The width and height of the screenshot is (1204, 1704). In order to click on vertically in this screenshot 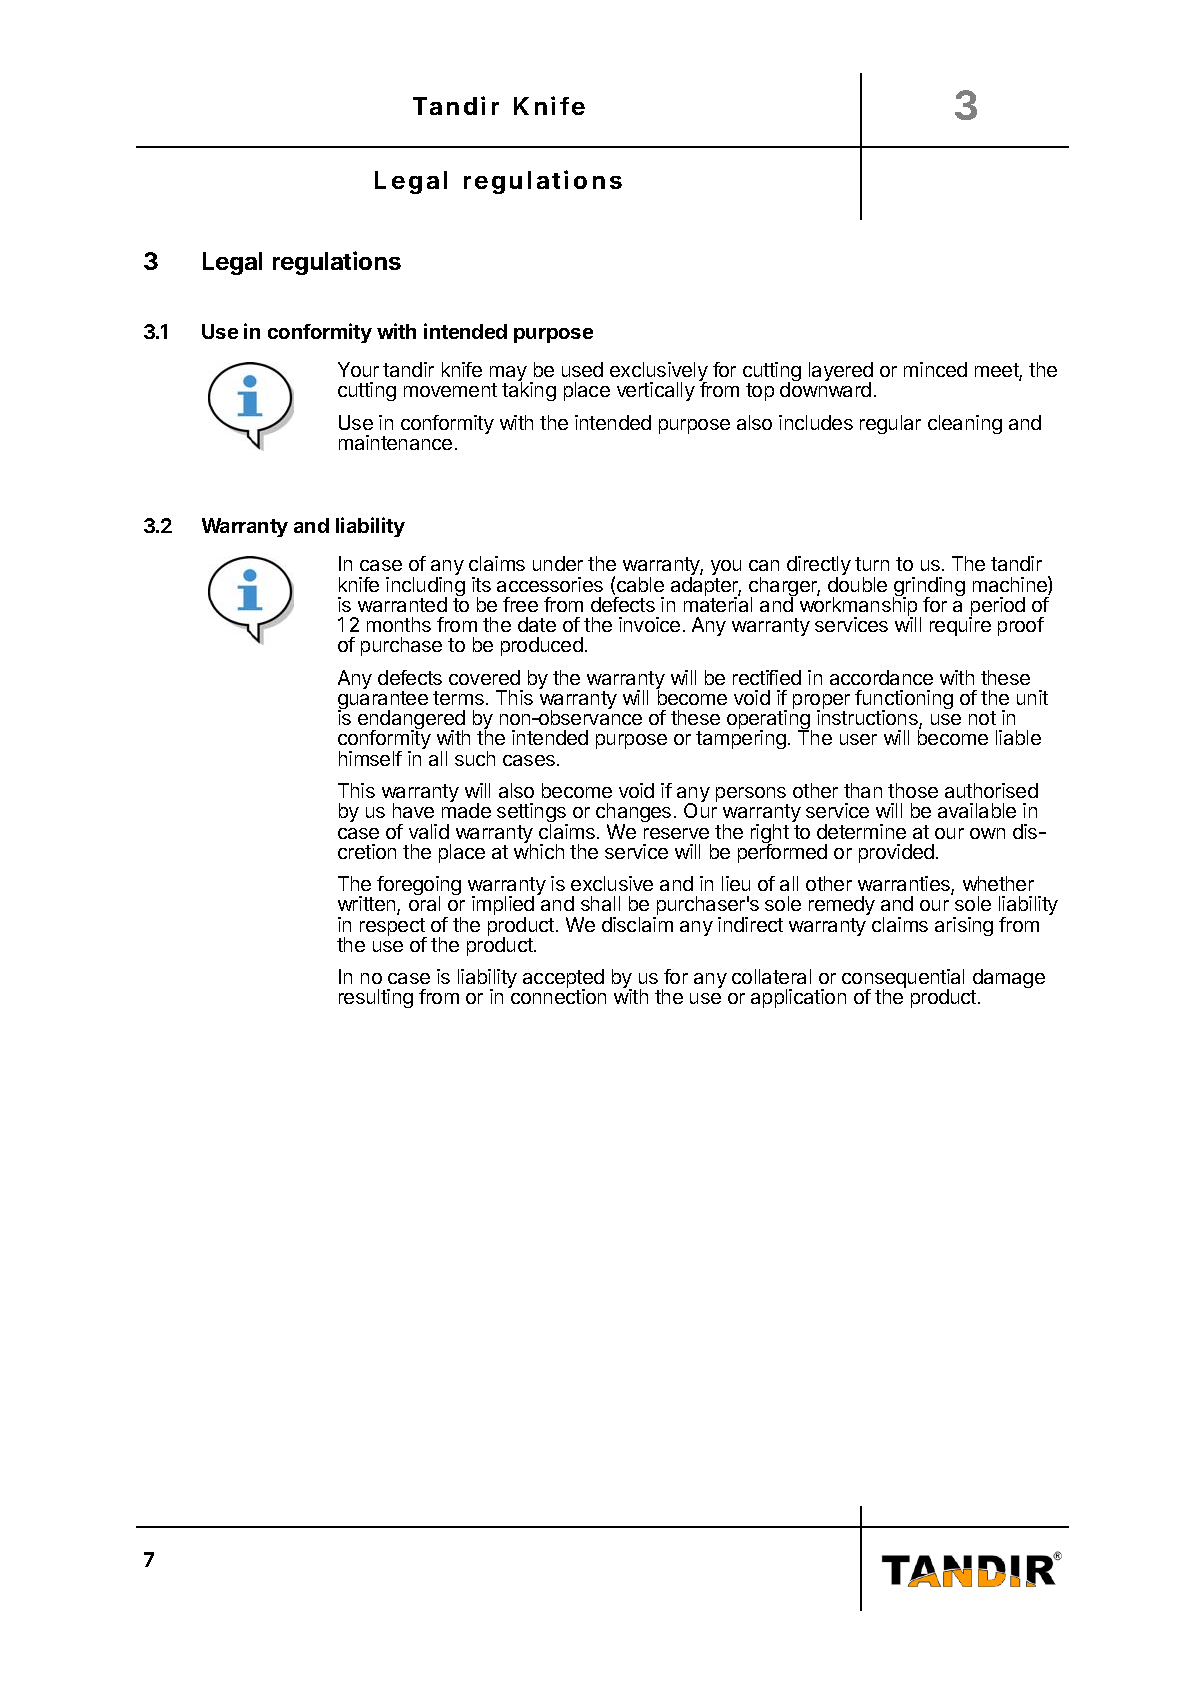, I will do `click(656, 391)`.
